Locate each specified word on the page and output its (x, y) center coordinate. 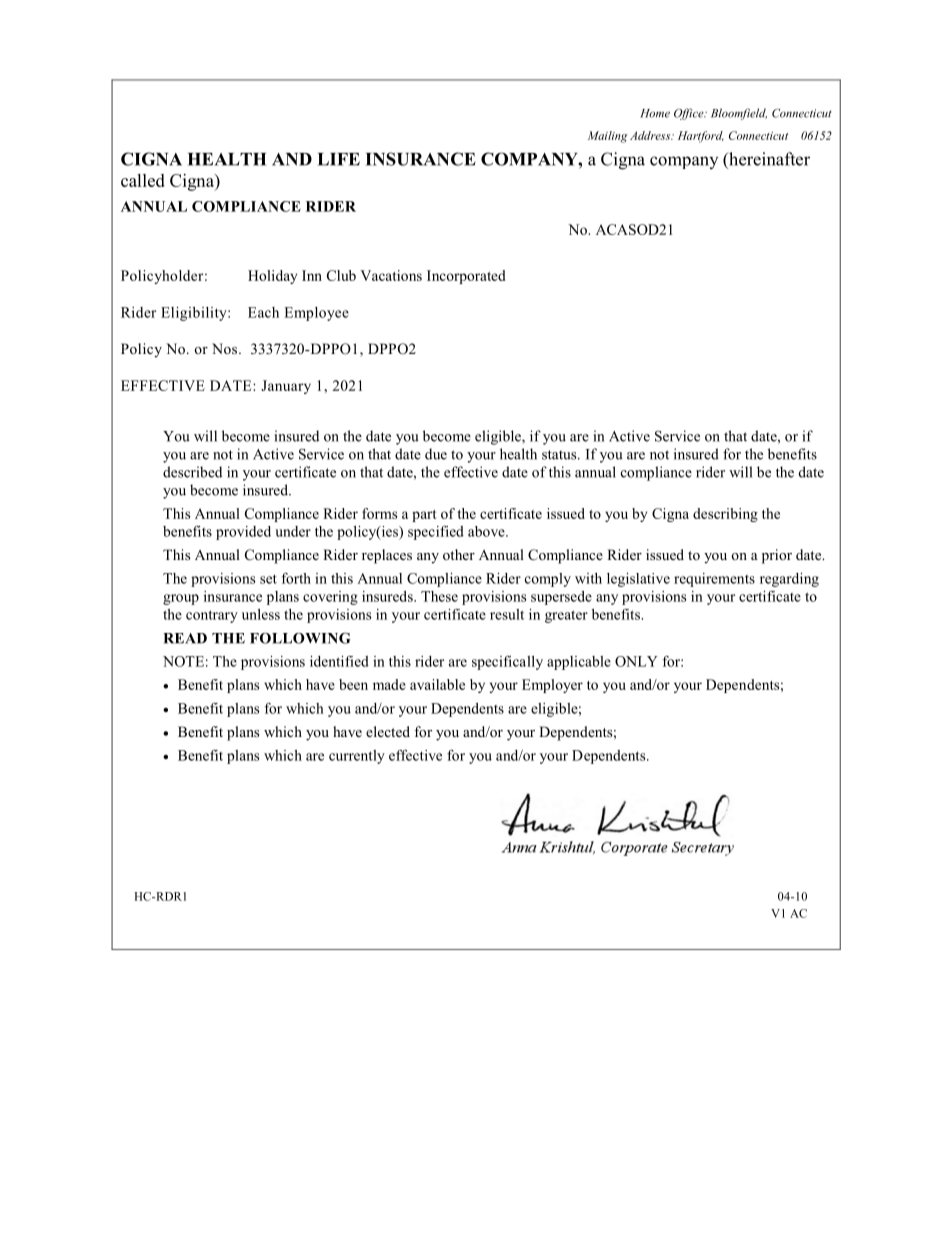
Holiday (272, 277)
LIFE (339, 159)
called (143, 180)
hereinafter (768, 159)
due (436, 454)
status (560, 455)
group (181, 599)
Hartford (701, 137)
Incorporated (466, 277)
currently (357, 757)
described (192, 472)
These (439, 596)
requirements (714, 580)
